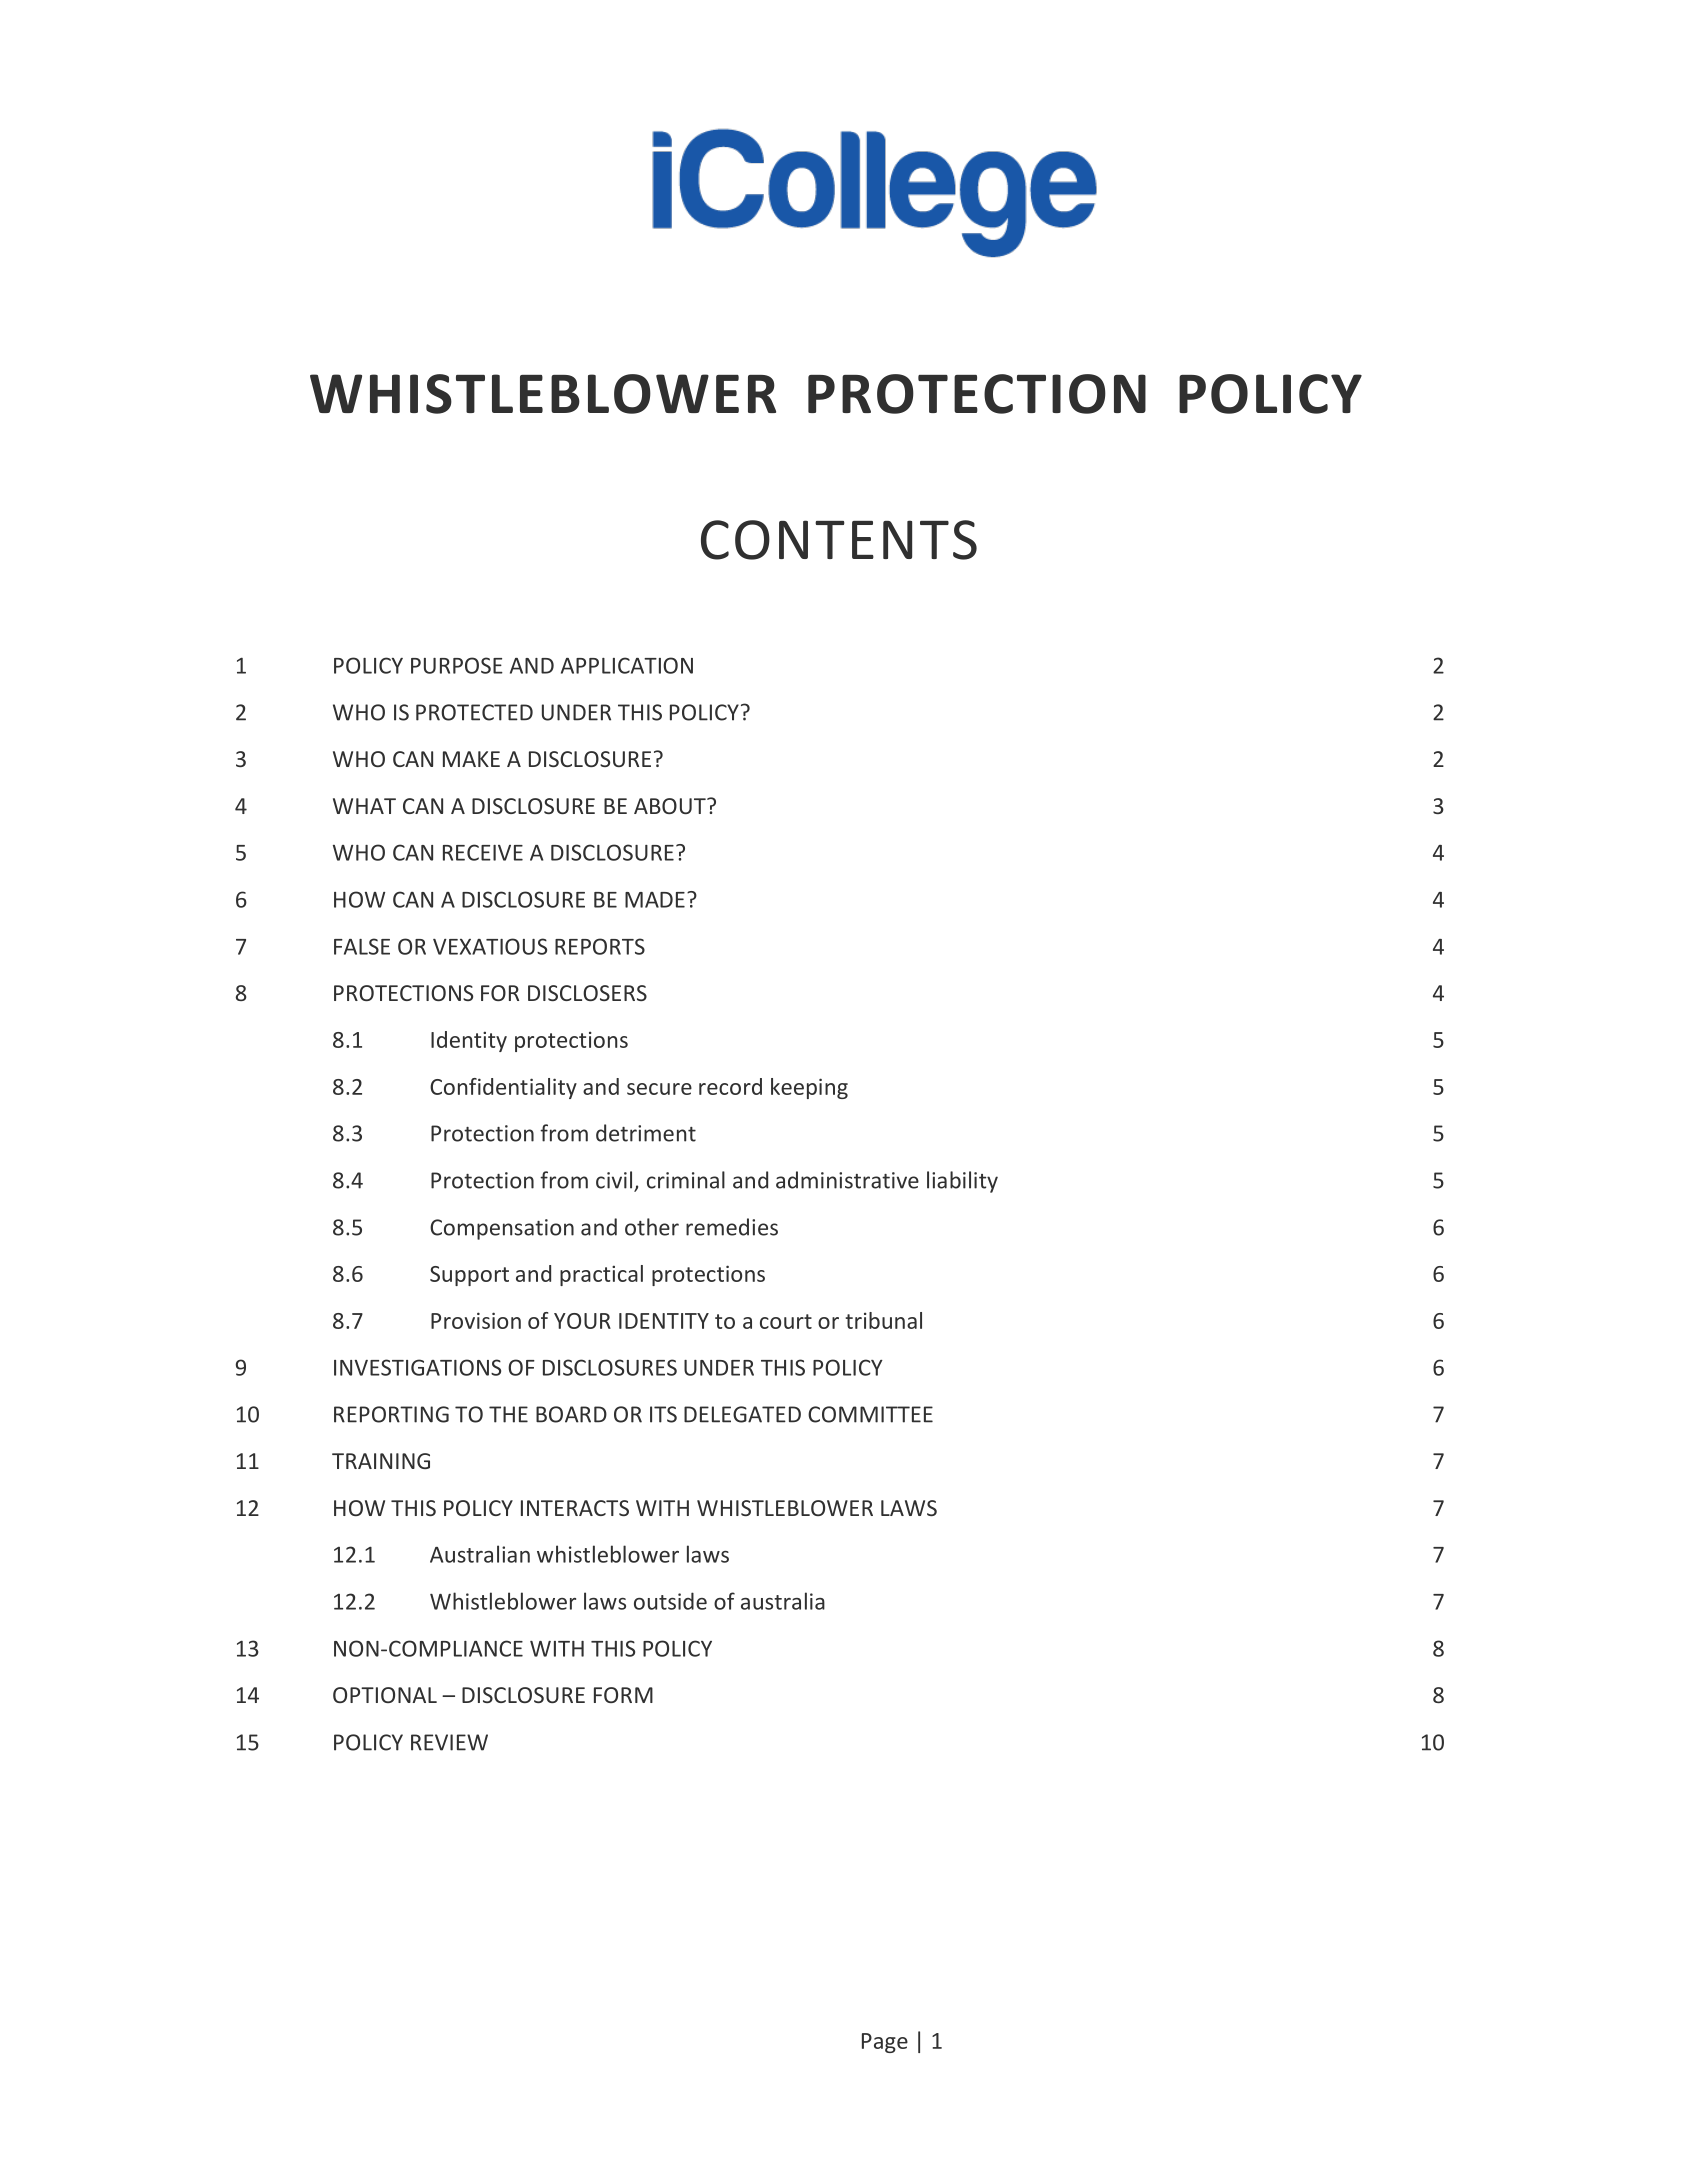 The image size is (1685, 2180). What do you see at coordinates (839, 540) in the image?
I see `CONTENTS` at bounding box center [839, 540].
